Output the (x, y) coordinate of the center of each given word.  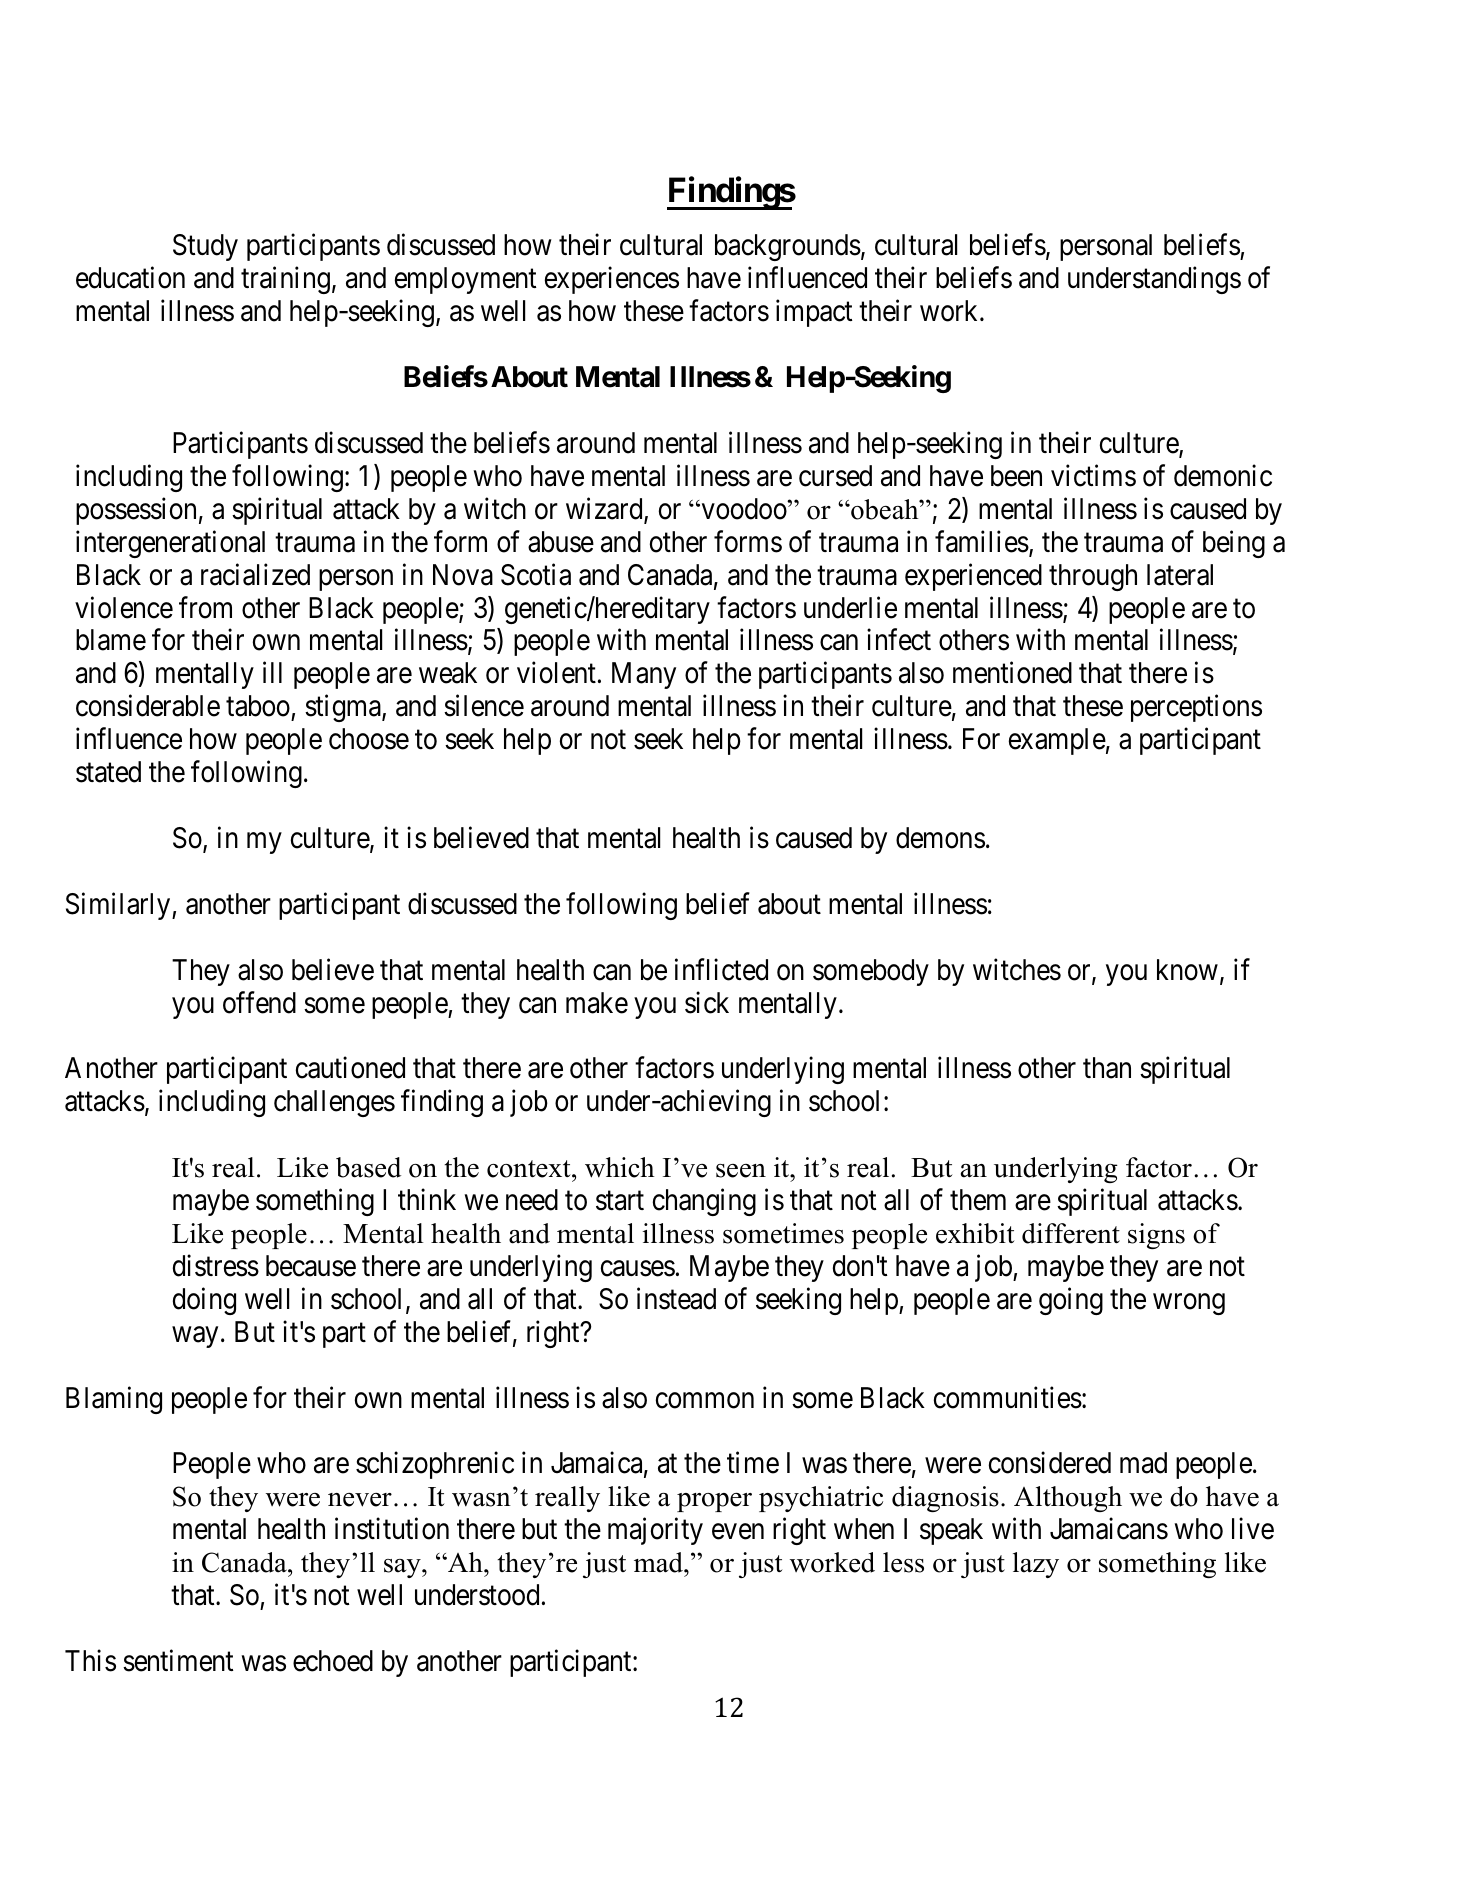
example (1057, 741)
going (1071, 1301)
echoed (333, 1661)
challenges (334, 1103)
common (705, 1400)
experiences (612, 280)
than (1107, 1068)
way (195, 1337)
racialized (255, 574)
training (285, 280)
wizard (605, 509)
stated (108, 772)
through (1093, 577)
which (620, 1167)
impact (814, 313)
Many (644, 675)
